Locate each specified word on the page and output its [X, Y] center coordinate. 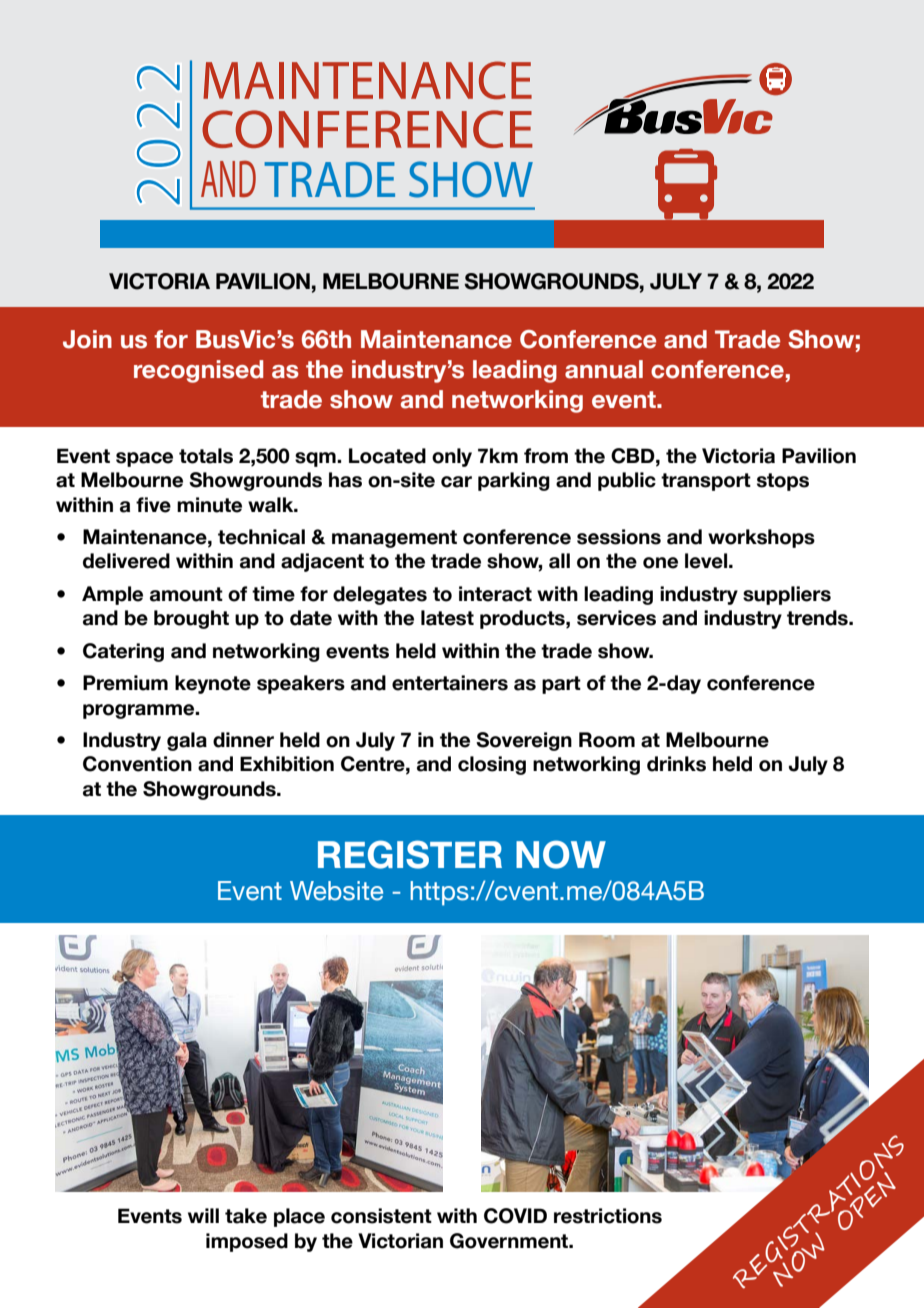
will [203, 1215]
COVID [515, 1216]
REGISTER [410, 854]
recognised [198, 371]
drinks [676, 764]
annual [604, 369]
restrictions [608, 1216]
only [452, 457]
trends [818, 618]
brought [191, 619]
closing [492, 765]
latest [447, 618]
